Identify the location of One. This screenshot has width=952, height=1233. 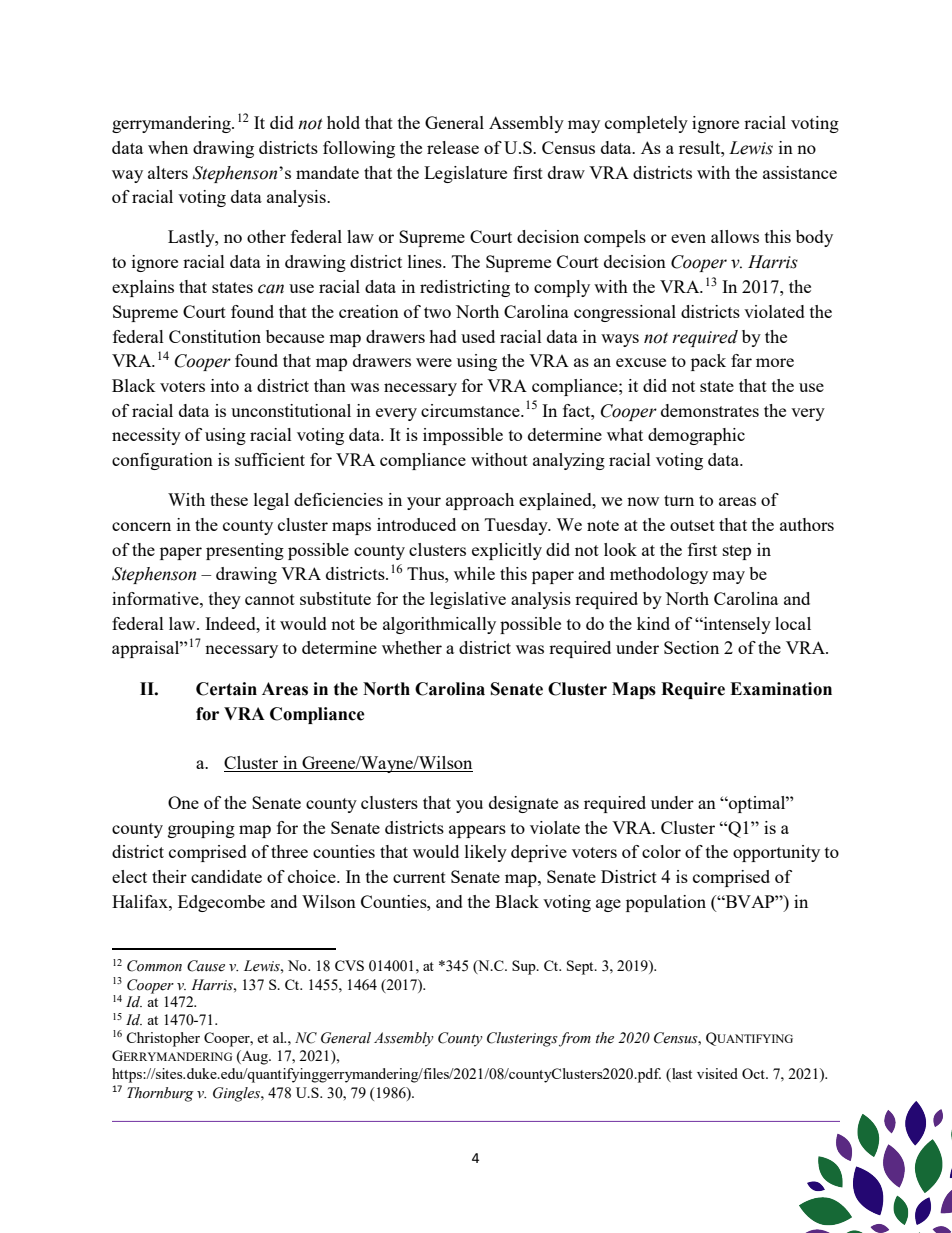
(183, 802).
